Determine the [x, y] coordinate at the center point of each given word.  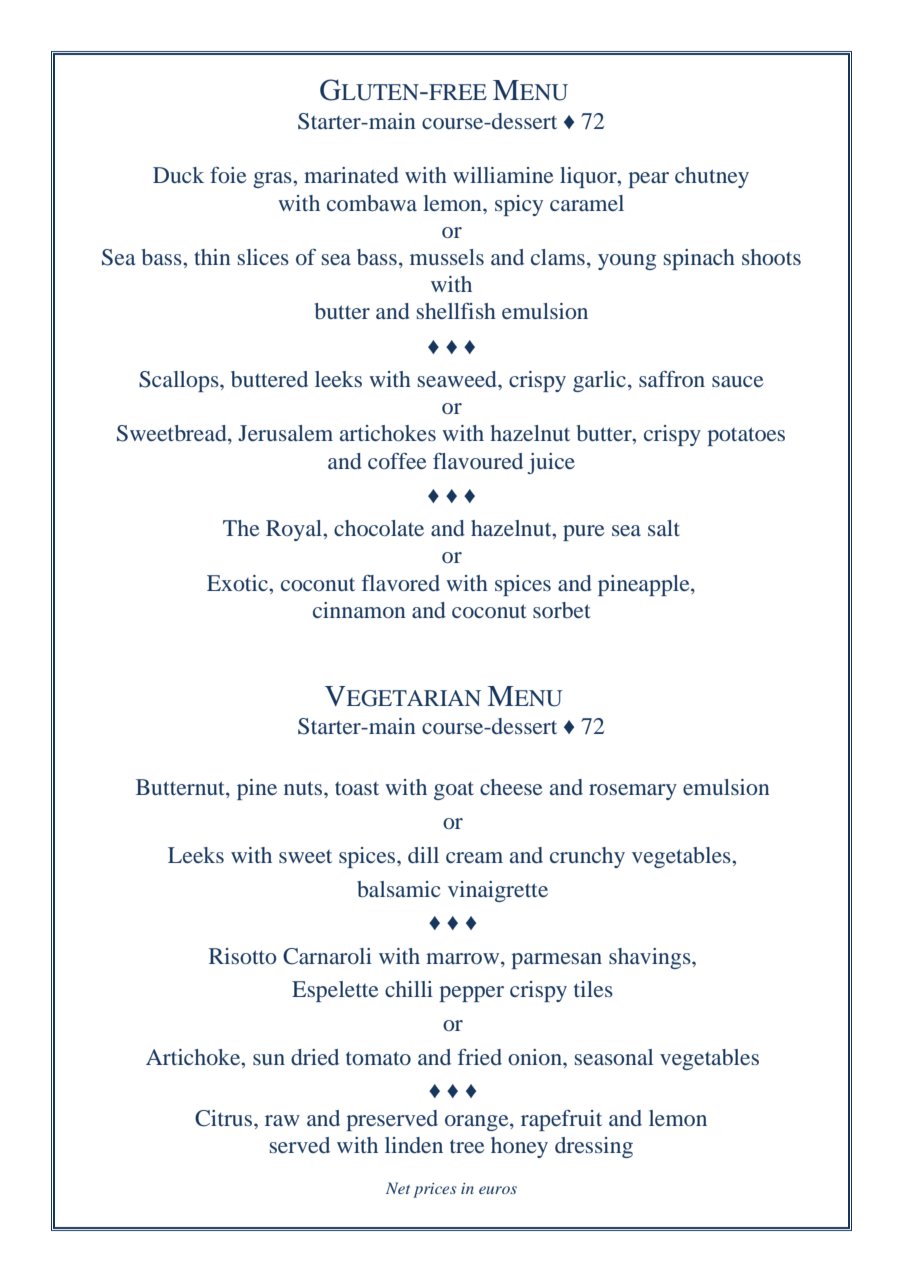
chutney [712, 177]
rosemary [633, 792]
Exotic [238, 583]
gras [273, 180]
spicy [519, 205]
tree [467, 1146]
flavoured [478, 461]
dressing [594, 1147]
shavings [651, 958]
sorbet [562, 610]
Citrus [225, 1118]
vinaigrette [498, 891]
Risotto [243, 956]
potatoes [746, 436]
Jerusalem [285, 433]
